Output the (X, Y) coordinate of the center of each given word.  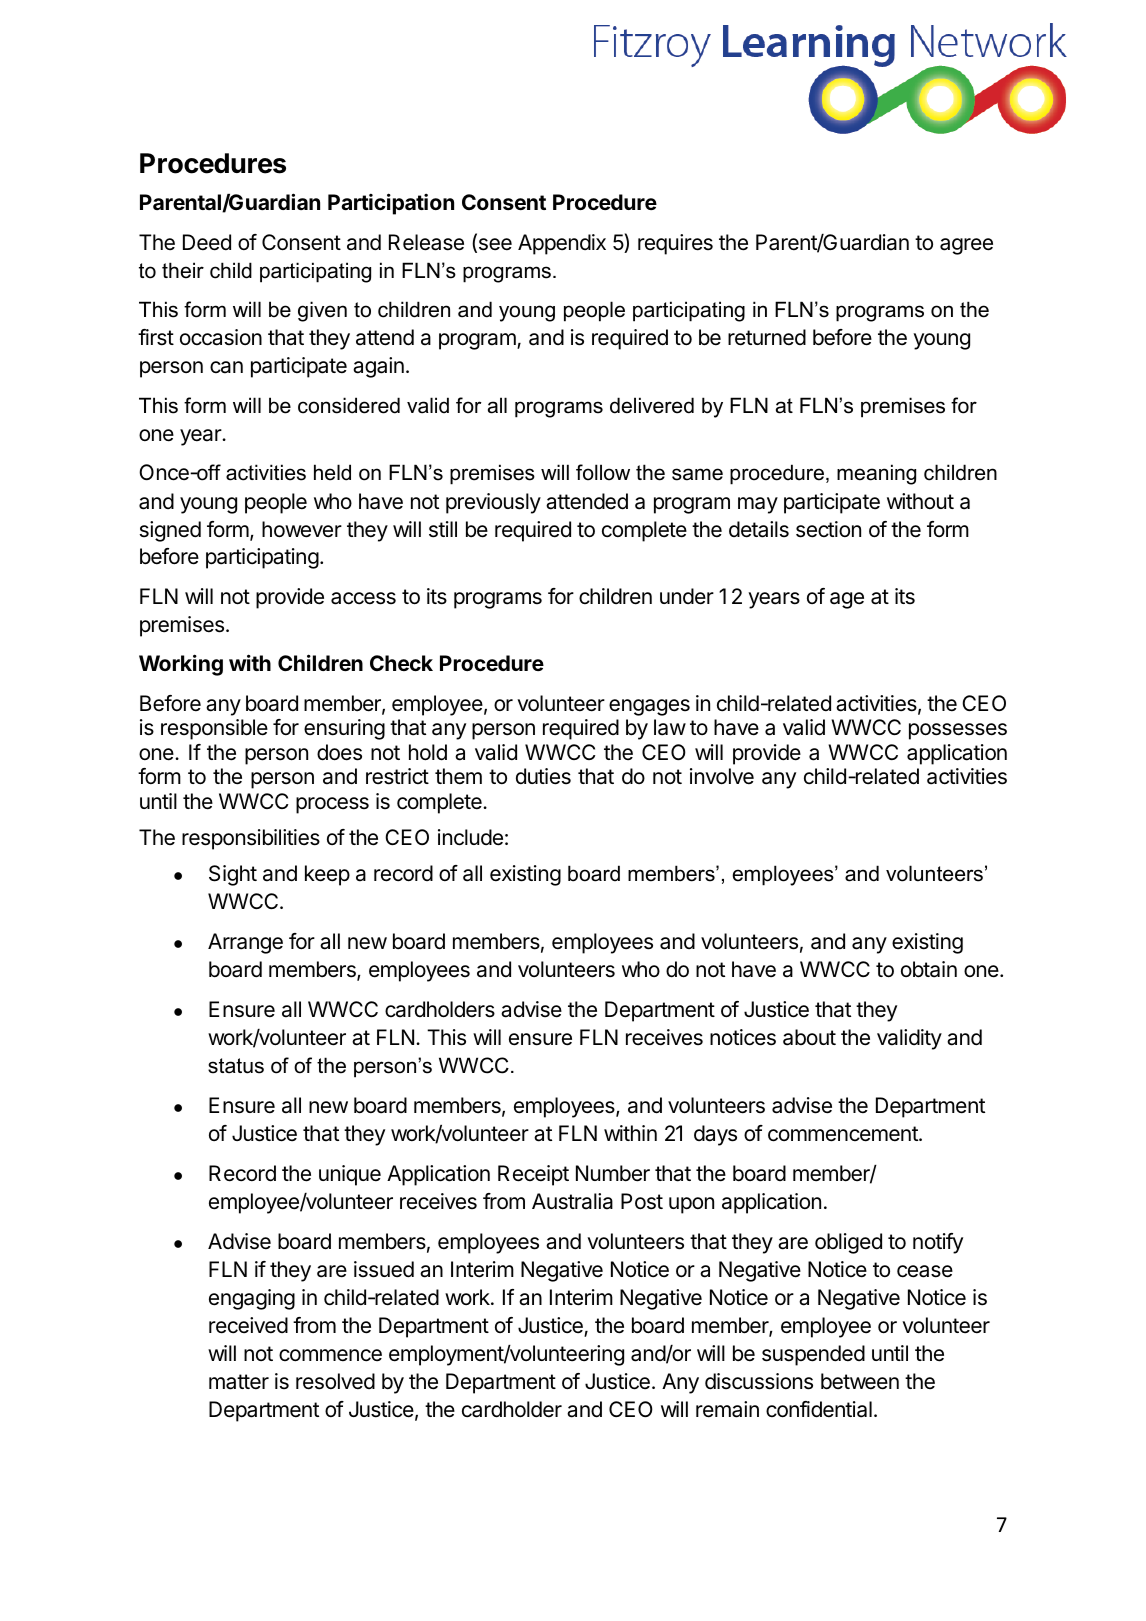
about (809, 1037)
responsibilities (251, 839)
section (828, 529)
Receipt (533, 1175)
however (302, 529)
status (236, 1066)
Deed (207, 242)
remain (727, 1409)
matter (239, 1382)
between (860, 1381)
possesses (958, 731)
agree (966, 246)
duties (543, 776)
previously (493, 503)
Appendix (562, 244)
